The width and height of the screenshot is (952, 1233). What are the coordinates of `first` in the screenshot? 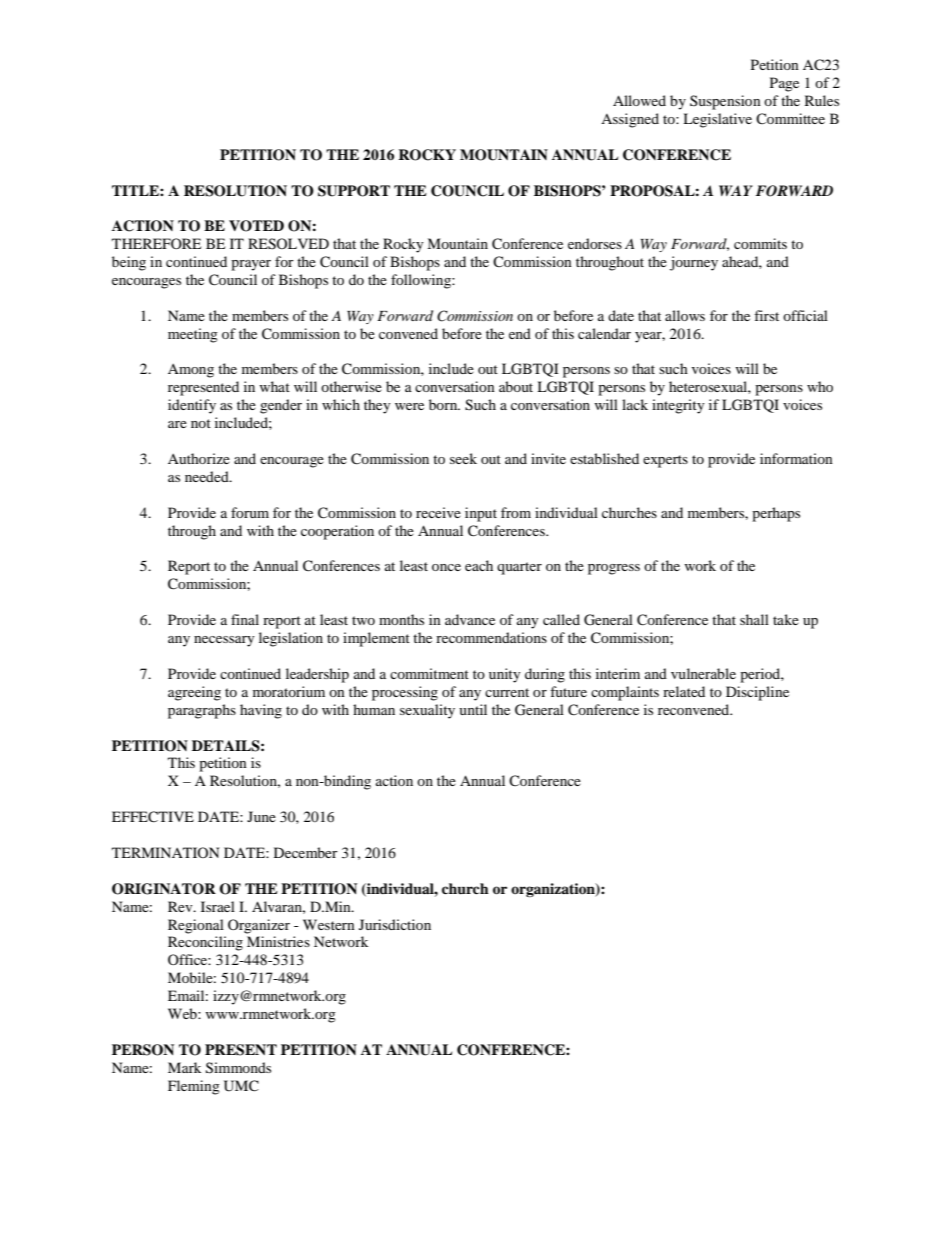 It's located at (766, 315).
